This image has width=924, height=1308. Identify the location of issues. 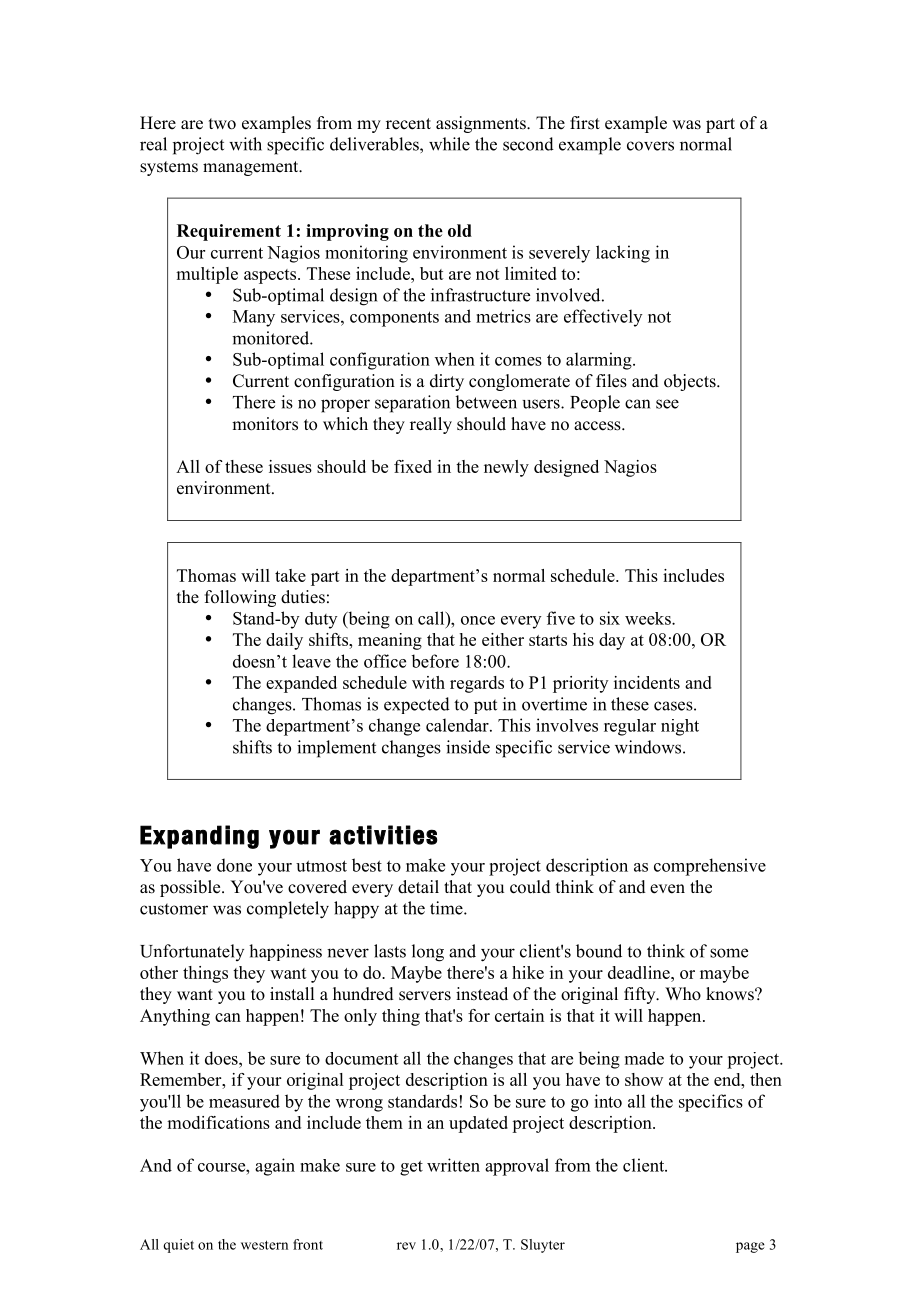
(290, 466).
